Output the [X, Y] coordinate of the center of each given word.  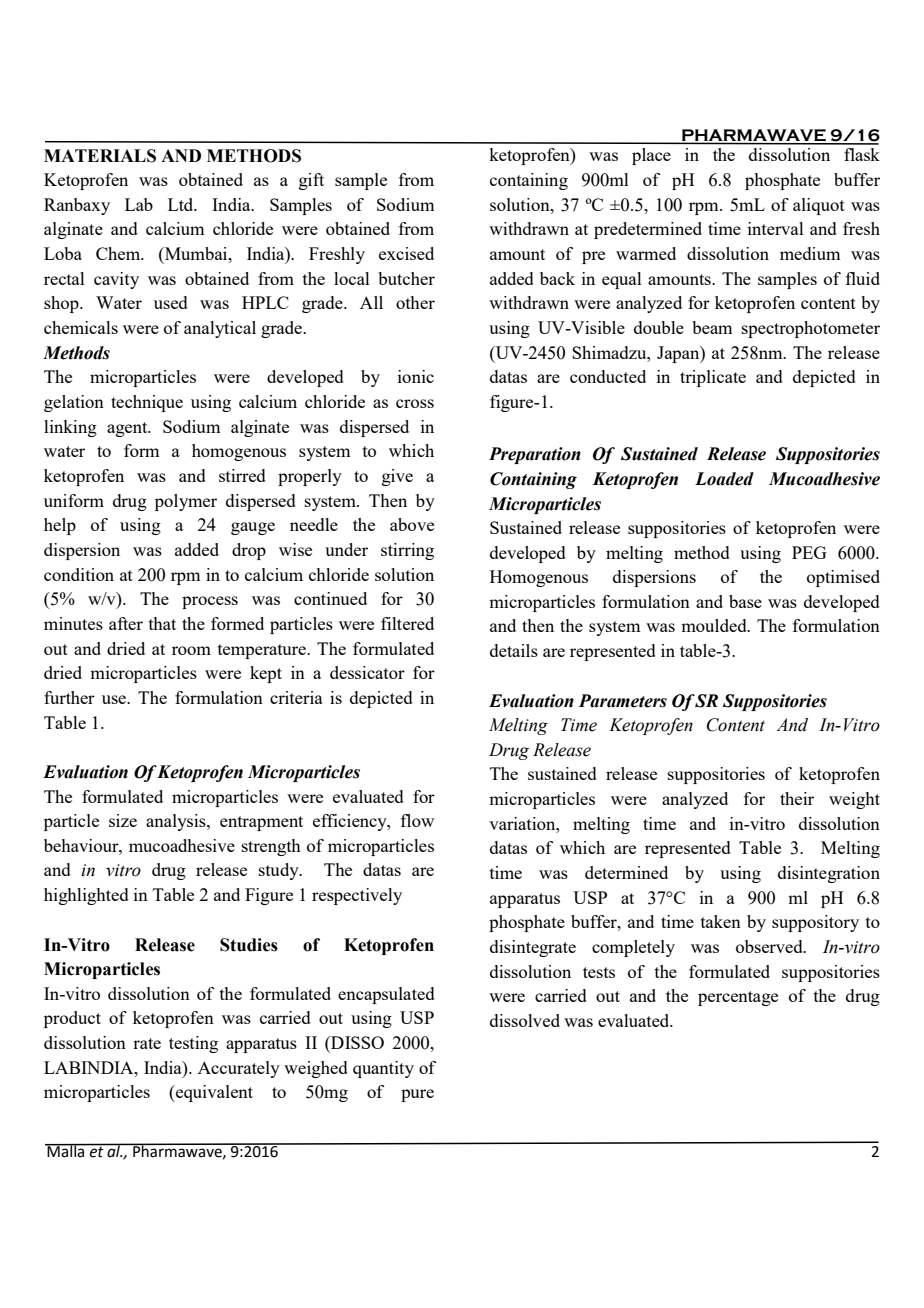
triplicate [713, 378]
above [412, 524]
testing [193, 1044]
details [514, 650]
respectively [357, 896]
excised [406, 253]
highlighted [86, 896]
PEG [809, 552]
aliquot [819, 206]
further [69, 697]
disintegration [829, 874]
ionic [416, 376]
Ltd [182, 204]
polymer [186, 502]
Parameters [623, 701]
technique [147, 403]
